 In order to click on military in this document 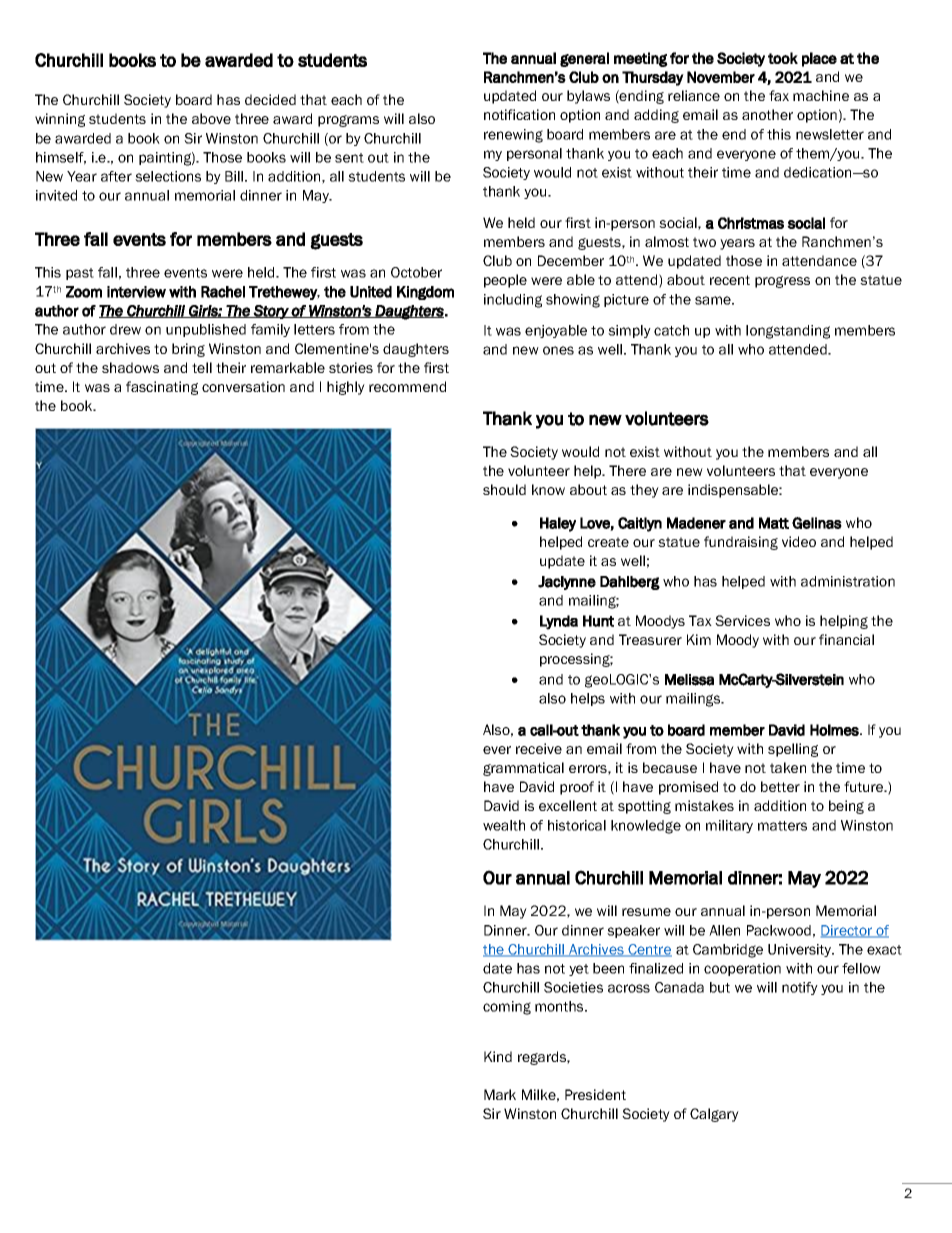, I will do `click(729, 826)`.
